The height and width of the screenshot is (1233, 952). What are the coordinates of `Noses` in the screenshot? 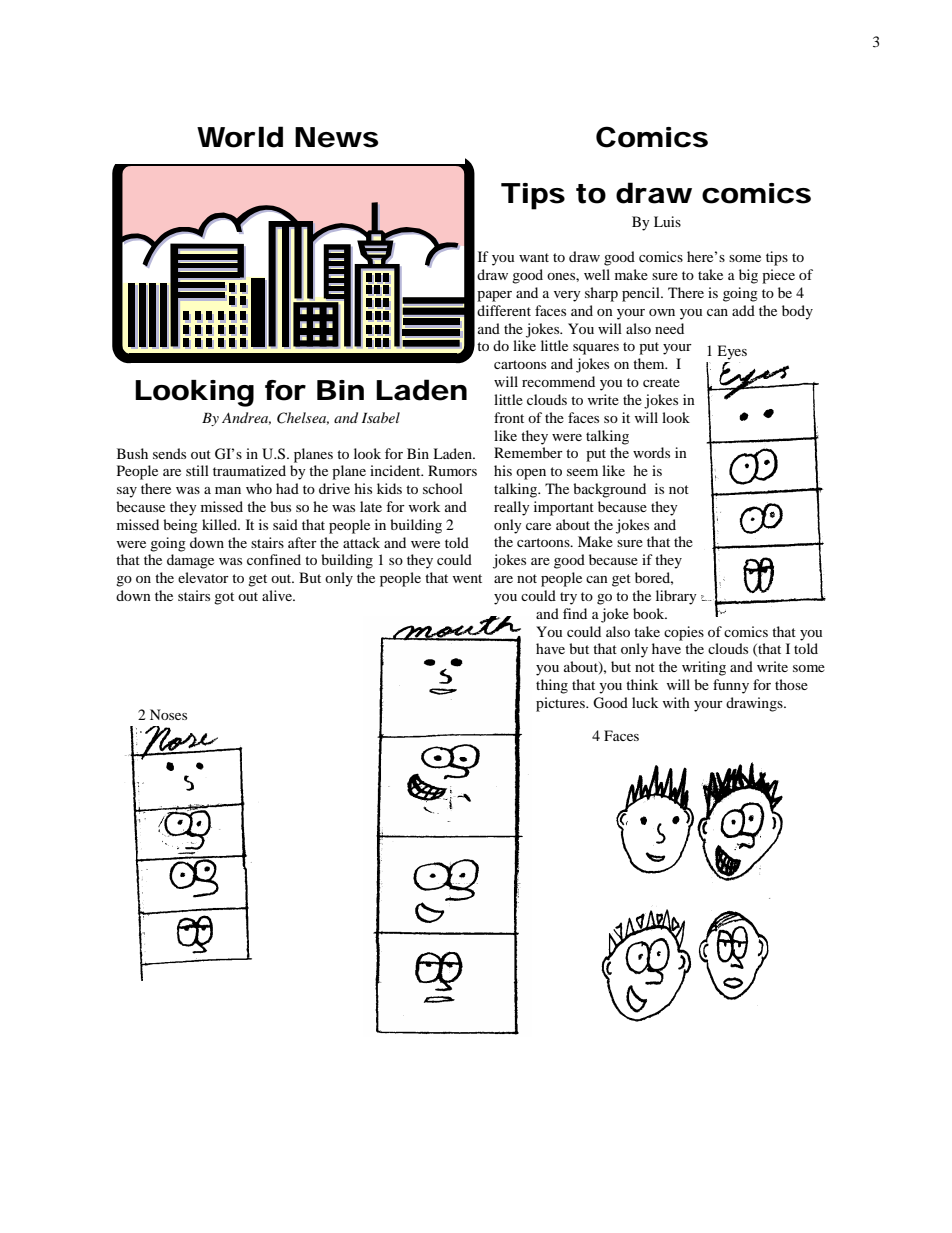 It's located at (168, 714).
